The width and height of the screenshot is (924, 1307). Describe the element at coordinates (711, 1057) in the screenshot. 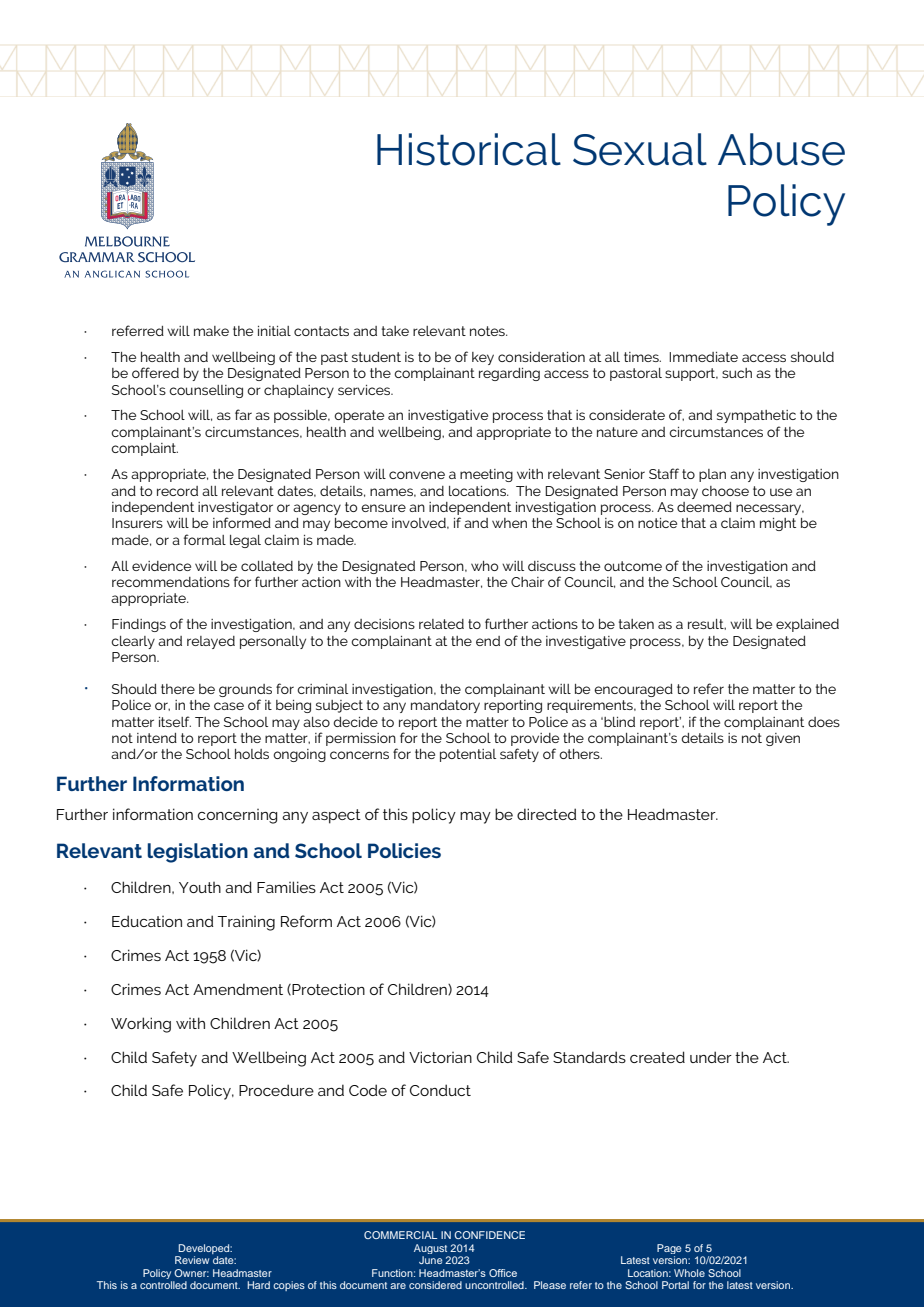

I see `under` at that location.
